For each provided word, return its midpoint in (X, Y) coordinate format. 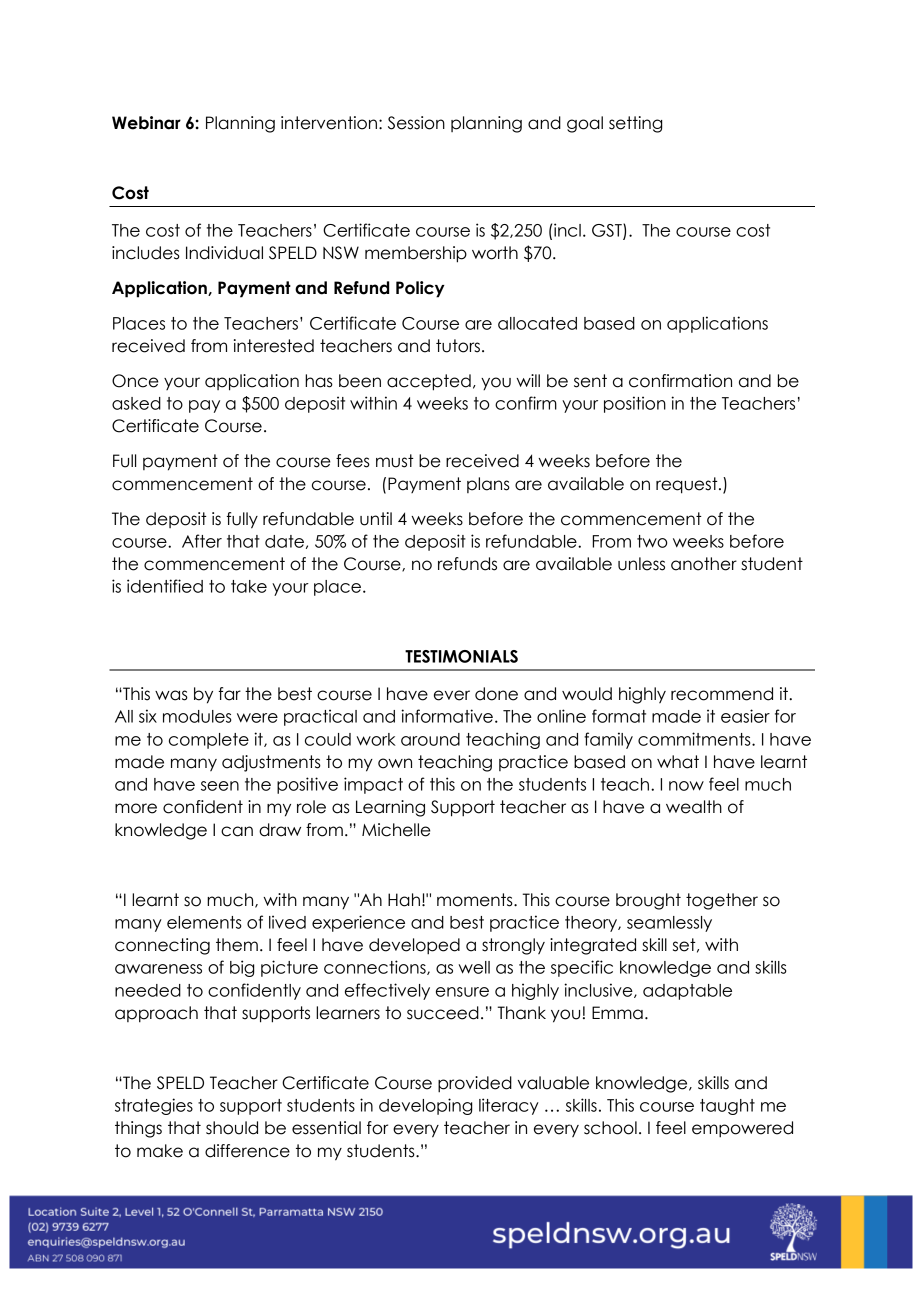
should (232, 1128)
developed (414, 946)
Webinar (146, 123)
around (430, 739)
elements (204, 922)
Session (416, 123)
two (652, 541)
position (635, 404)
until (376, 519)
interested (274, 346)
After (202, 541)
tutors (458, 346)
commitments (695, 739)
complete (209, 741)
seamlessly (669, 924)
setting (635, 124)
